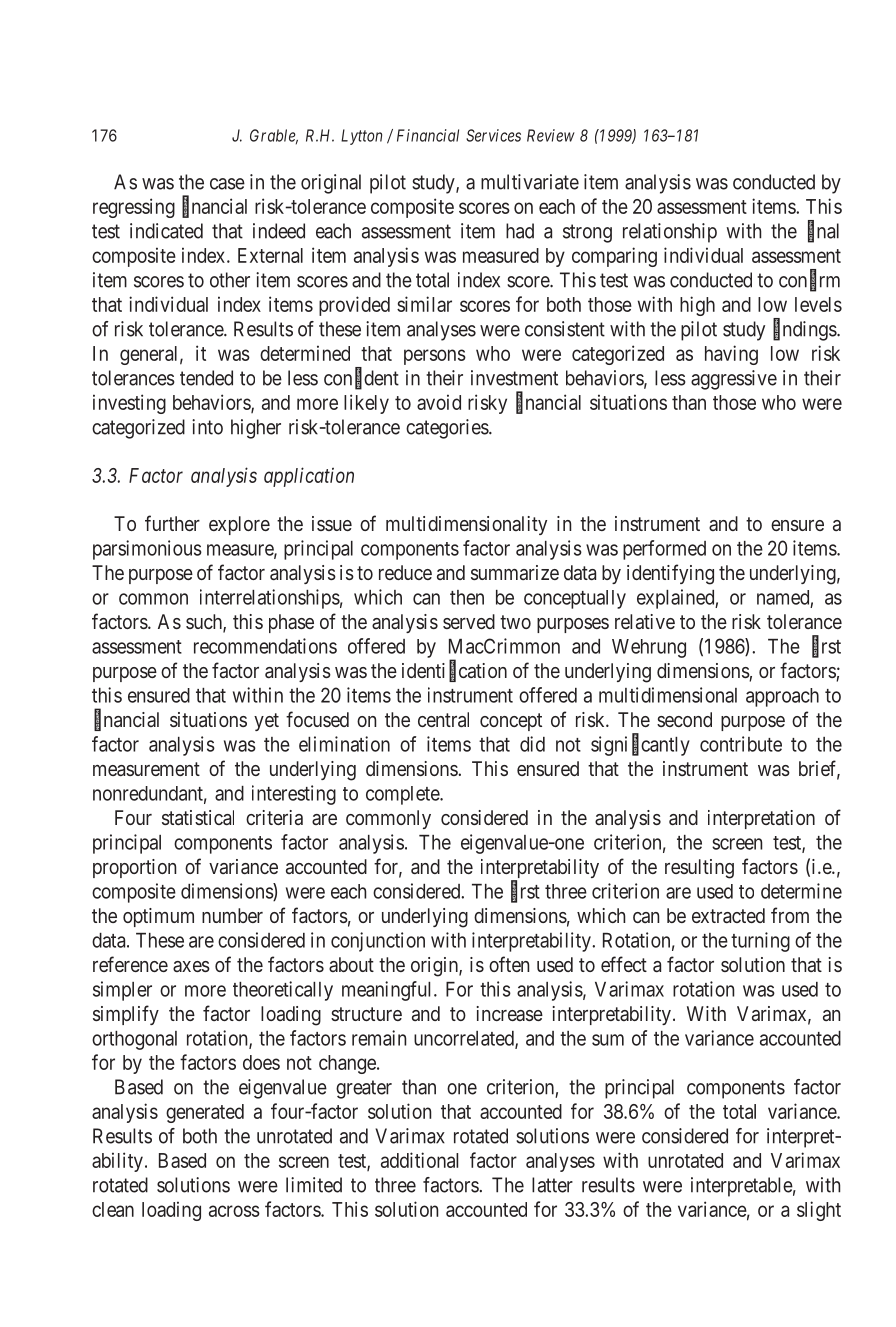 Image resolution: width=896 pixels, height=1327 pixels. Describe the element at coordinates (728, 915) in the screenshot. I see `extracted` at that location.
